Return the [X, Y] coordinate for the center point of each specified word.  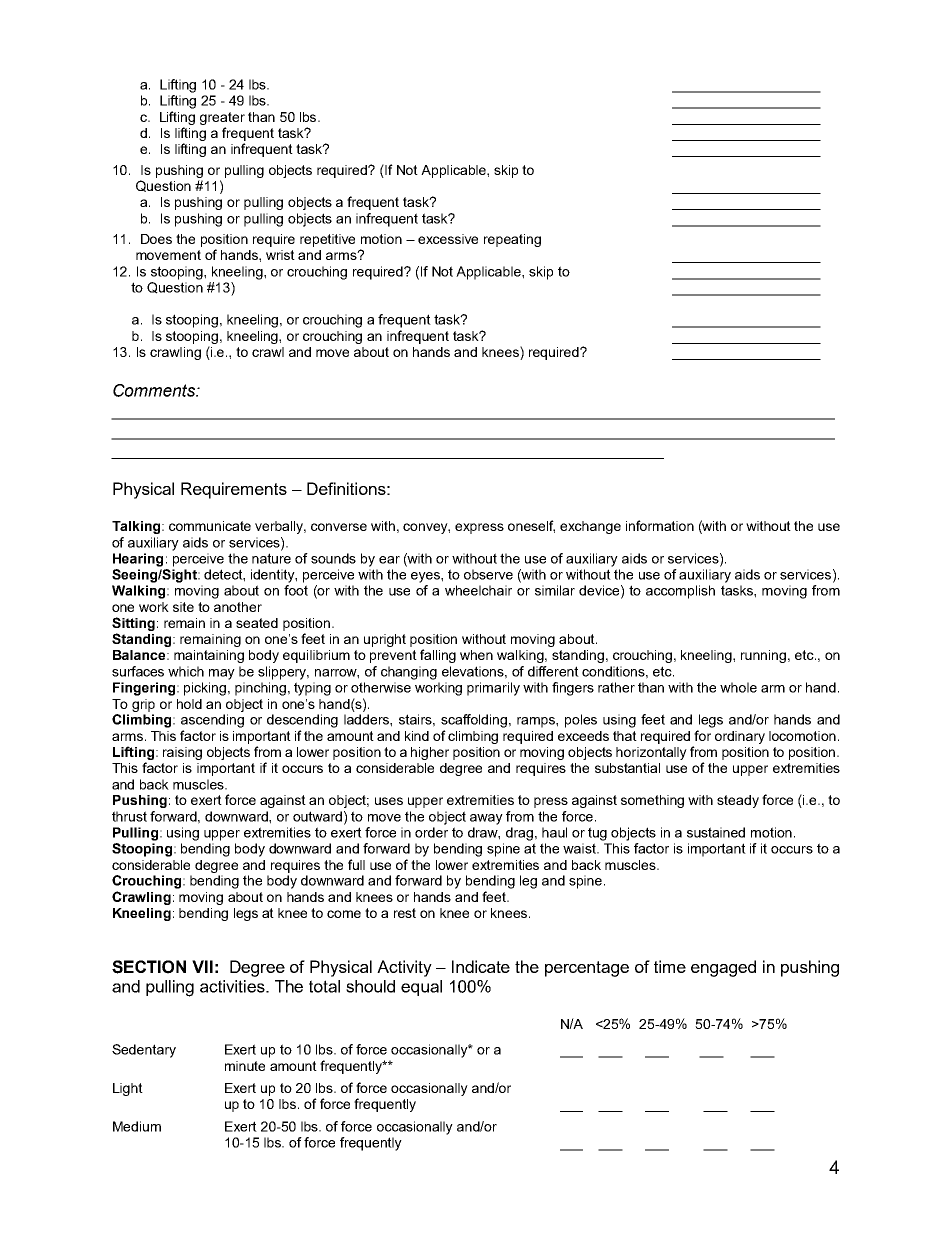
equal [421, 988]
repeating [512, 240]
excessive [448, 239]
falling [438, 656]
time [670, 966]
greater [222, 118]
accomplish [680, 592]
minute [245, 1066]
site [183, 607]
